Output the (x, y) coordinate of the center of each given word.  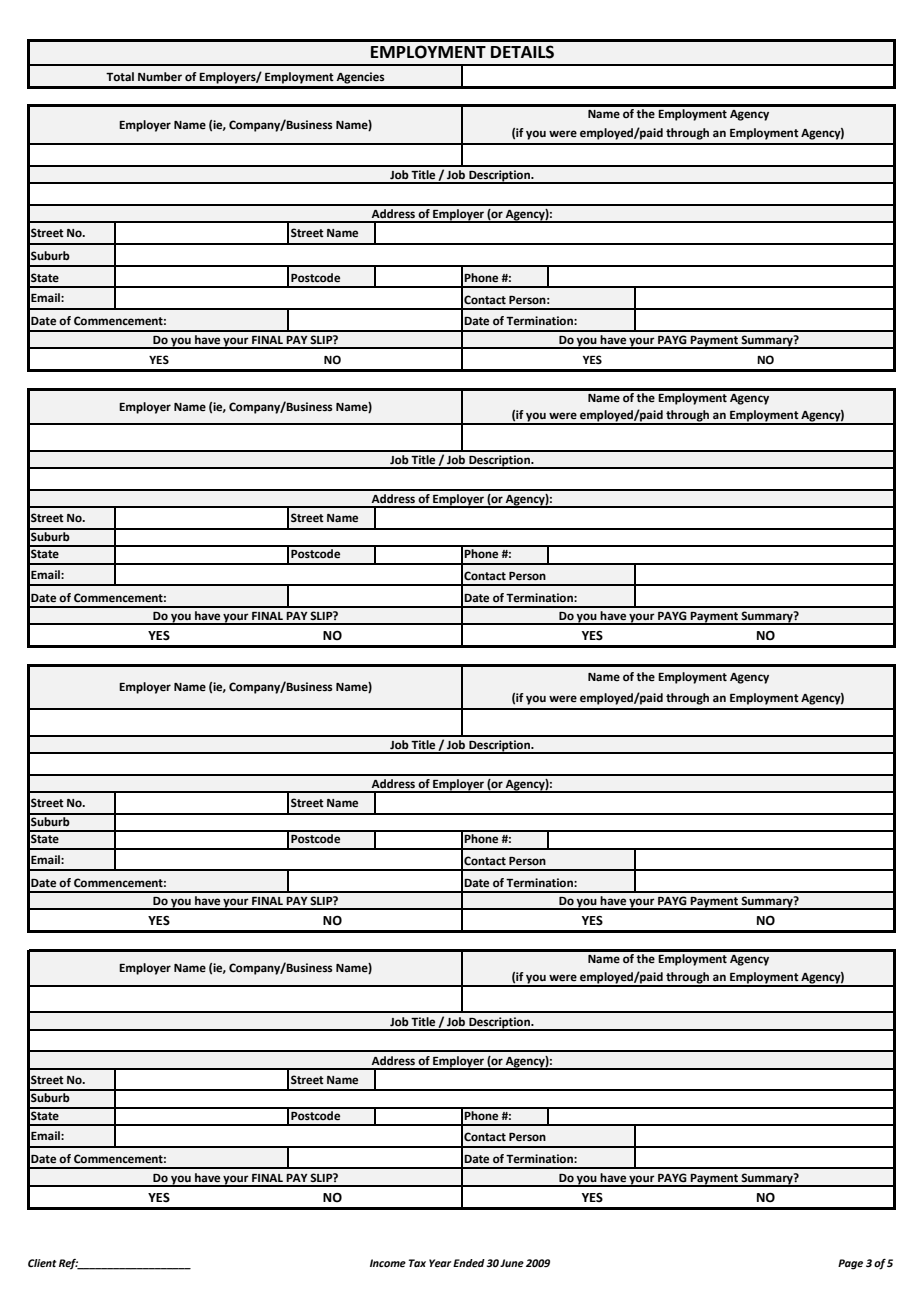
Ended (469, 1263)
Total (120, 76)
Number (160, 77)
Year (440, 1263)
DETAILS (522, 52)
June (512, 1263)
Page (850, 1264)
